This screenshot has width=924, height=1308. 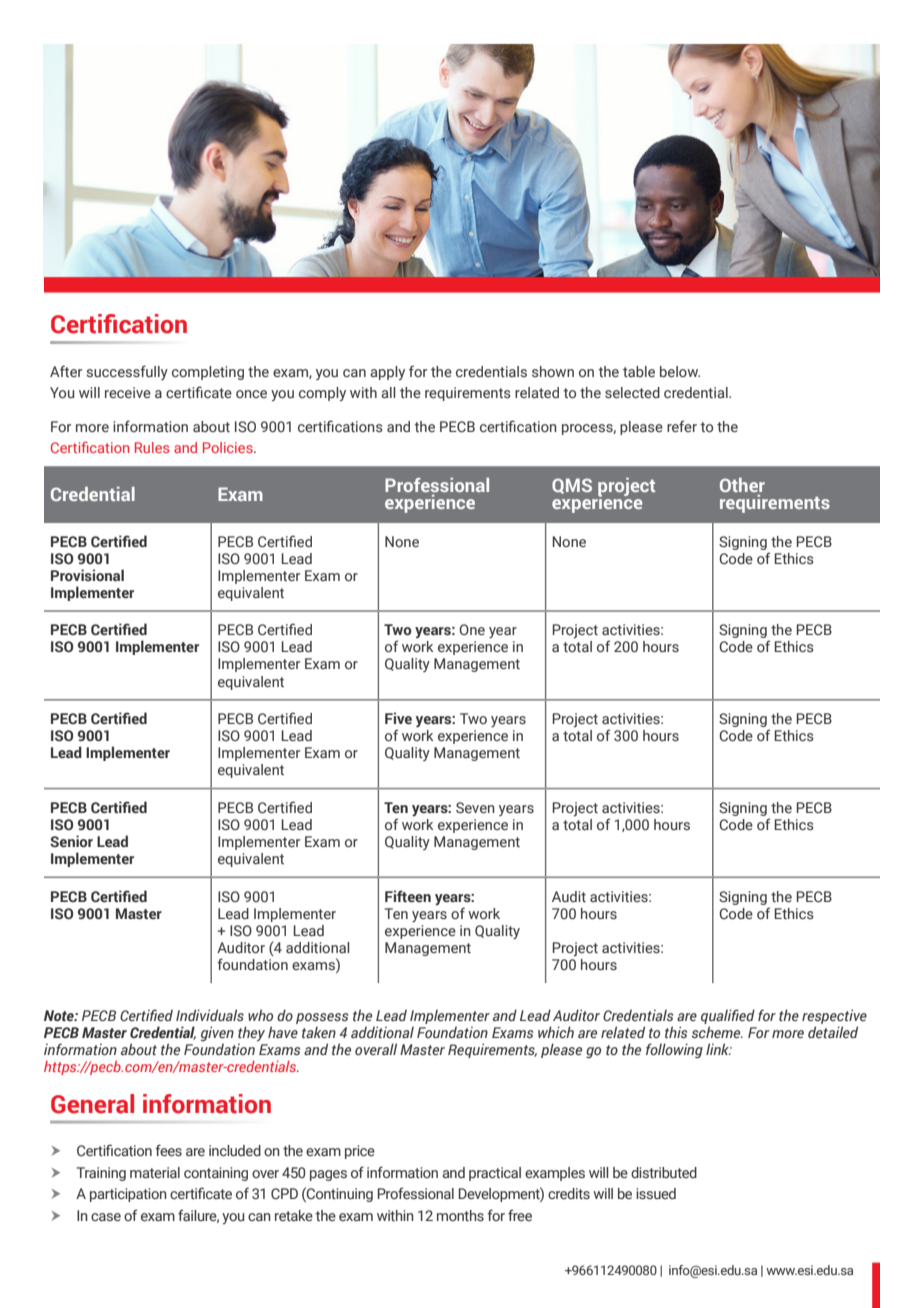 What do you see at coordinates (475, 808) in the screenshot?
I see `Seven` at bounding box center [475, 808].
